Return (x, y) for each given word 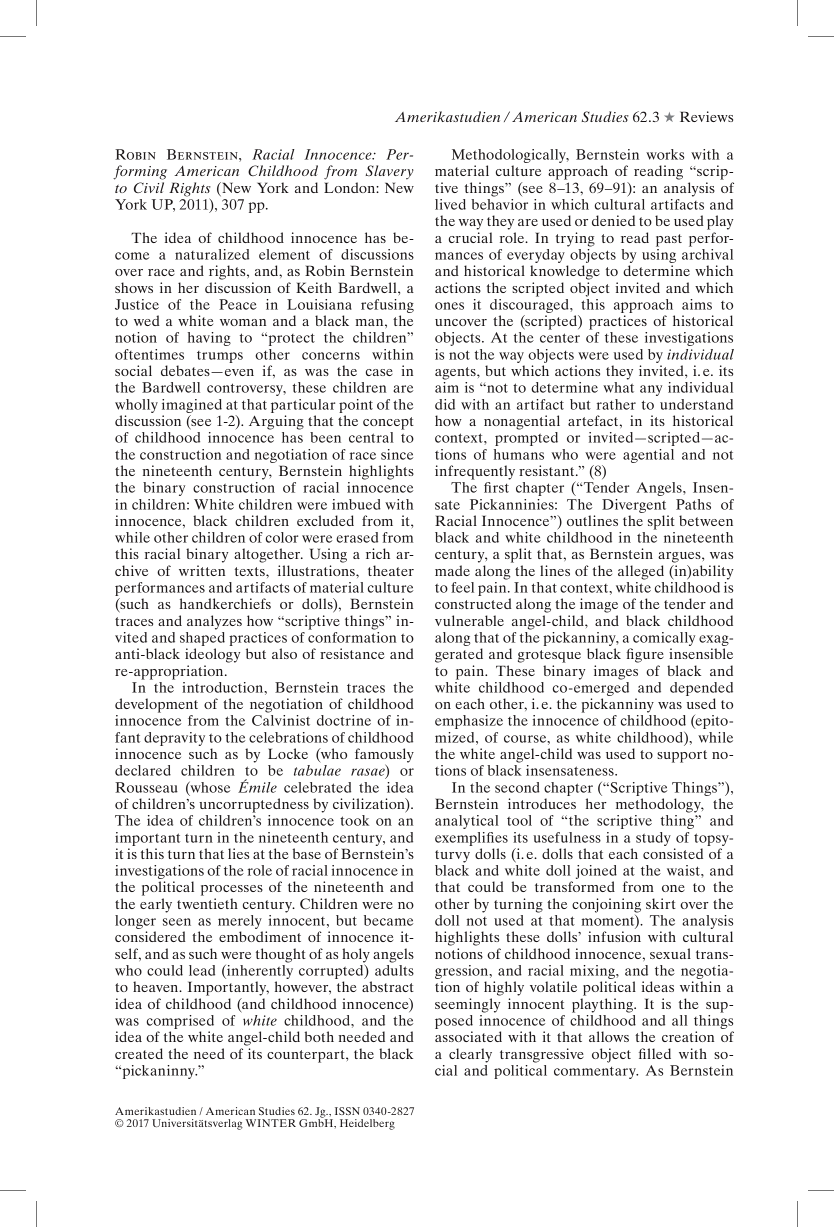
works (665, 154)
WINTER (271, 1123)
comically (664, 639)
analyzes (214, 622)
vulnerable (469, 620)
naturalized (212, 254)
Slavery (390, 172)
